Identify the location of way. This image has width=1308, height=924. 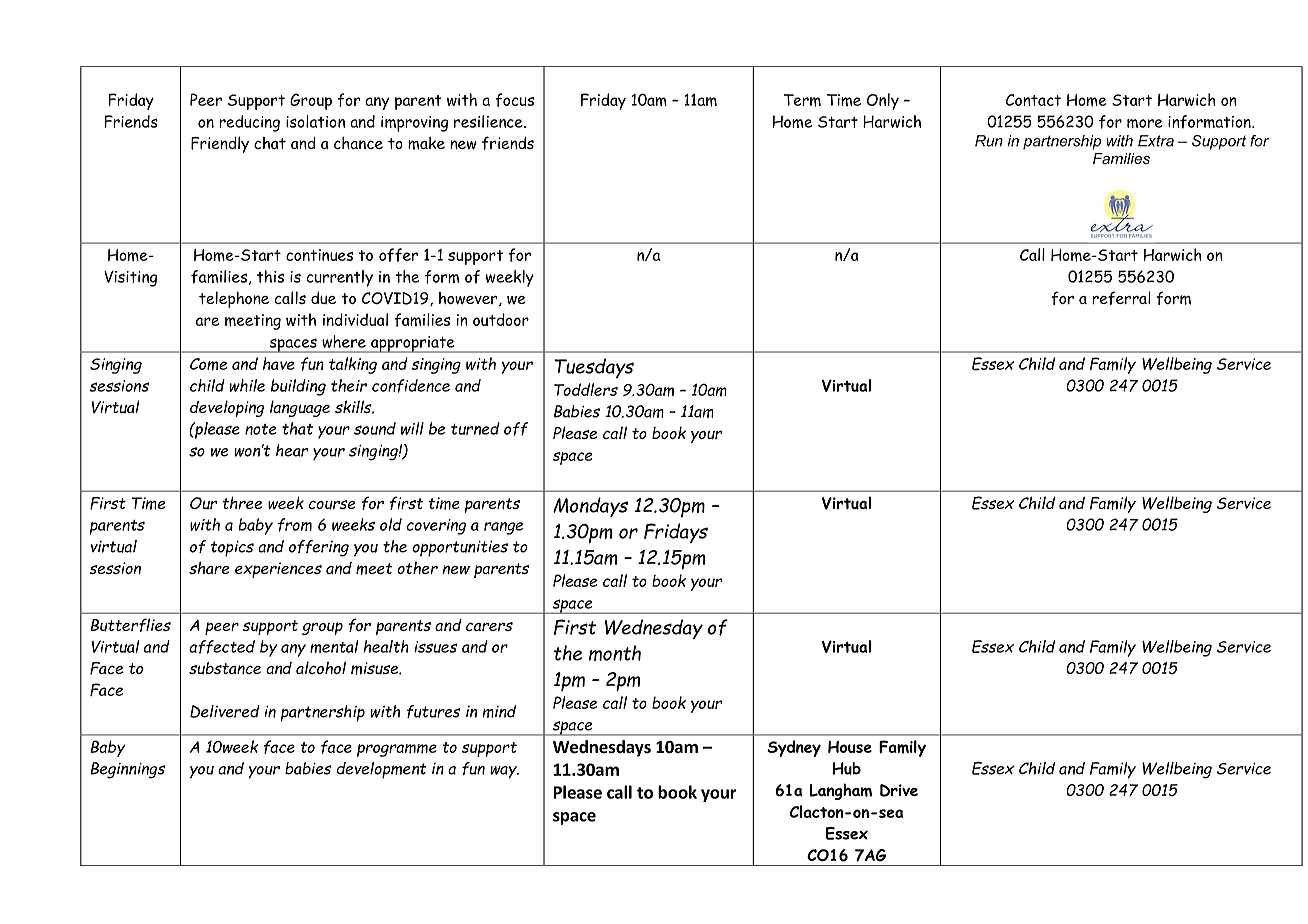
(505, 772).
